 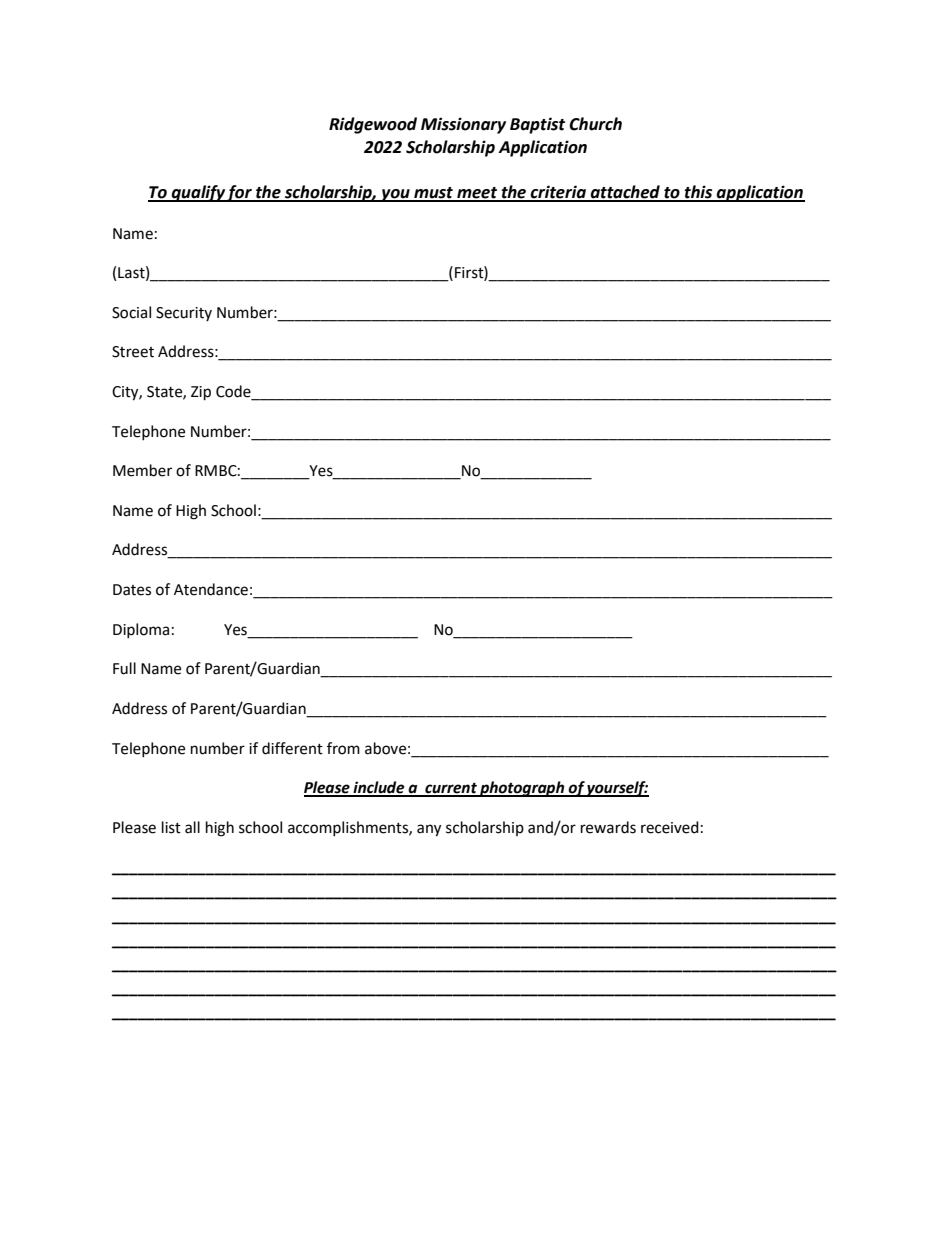 I want to click on from, so click(x=343, y=748).
